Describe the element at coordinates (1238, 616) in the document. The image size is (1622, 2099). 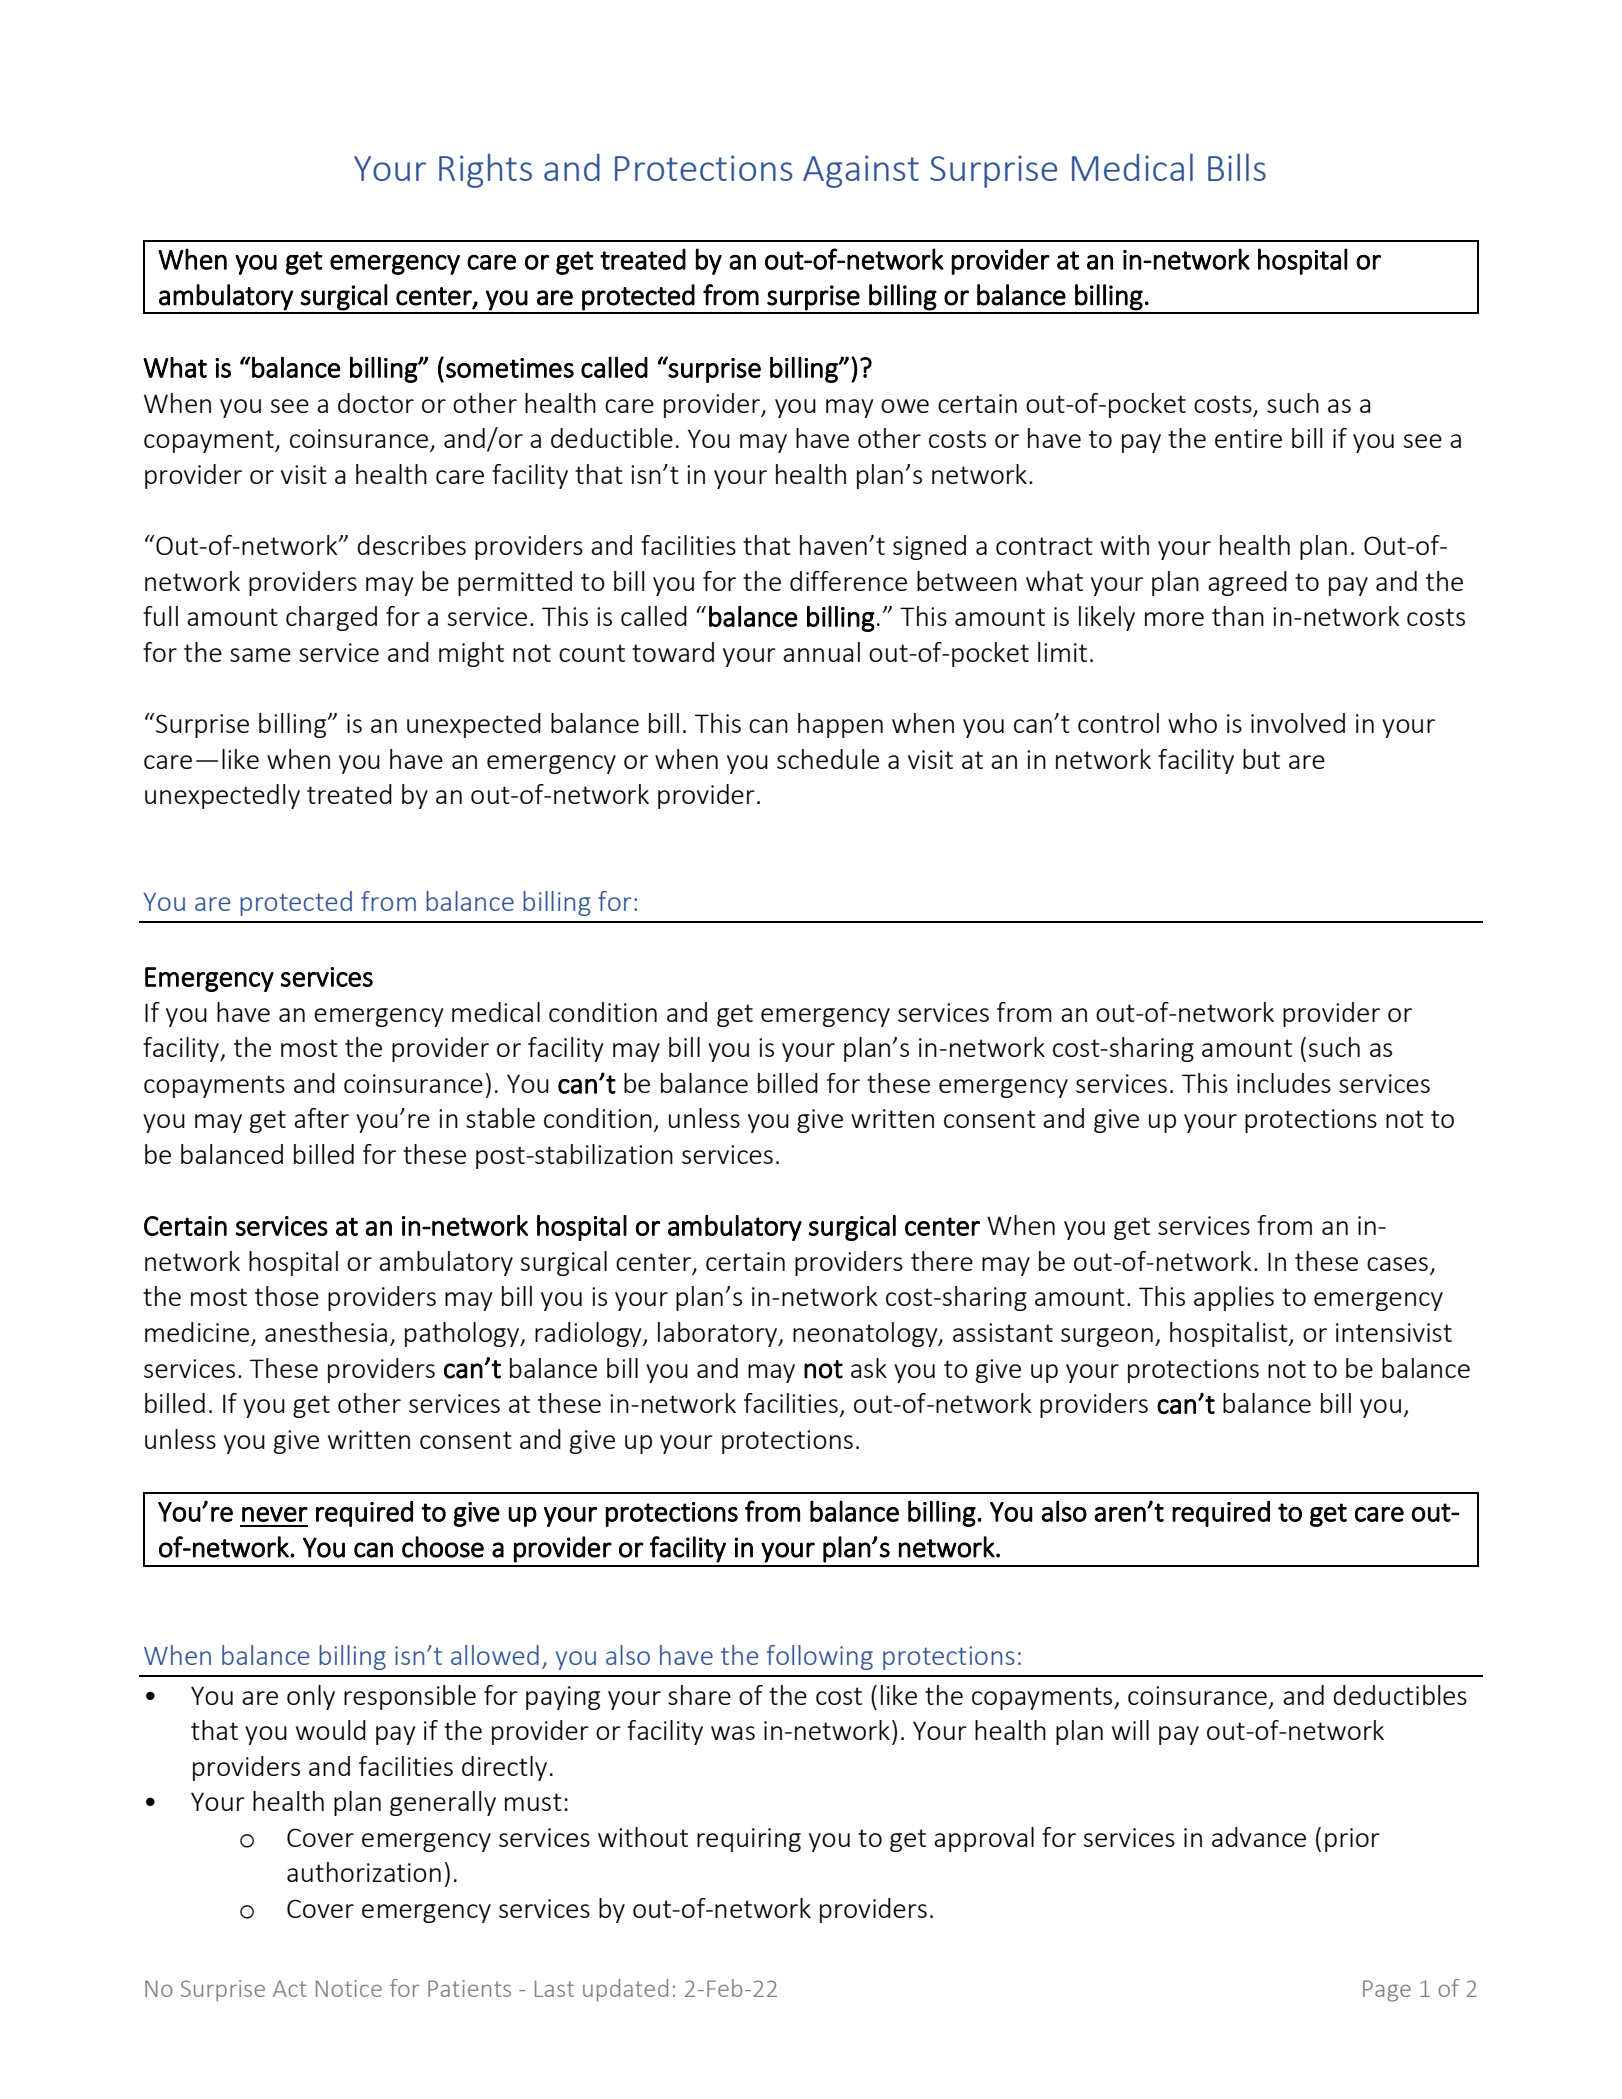
I see `than` at that location.
